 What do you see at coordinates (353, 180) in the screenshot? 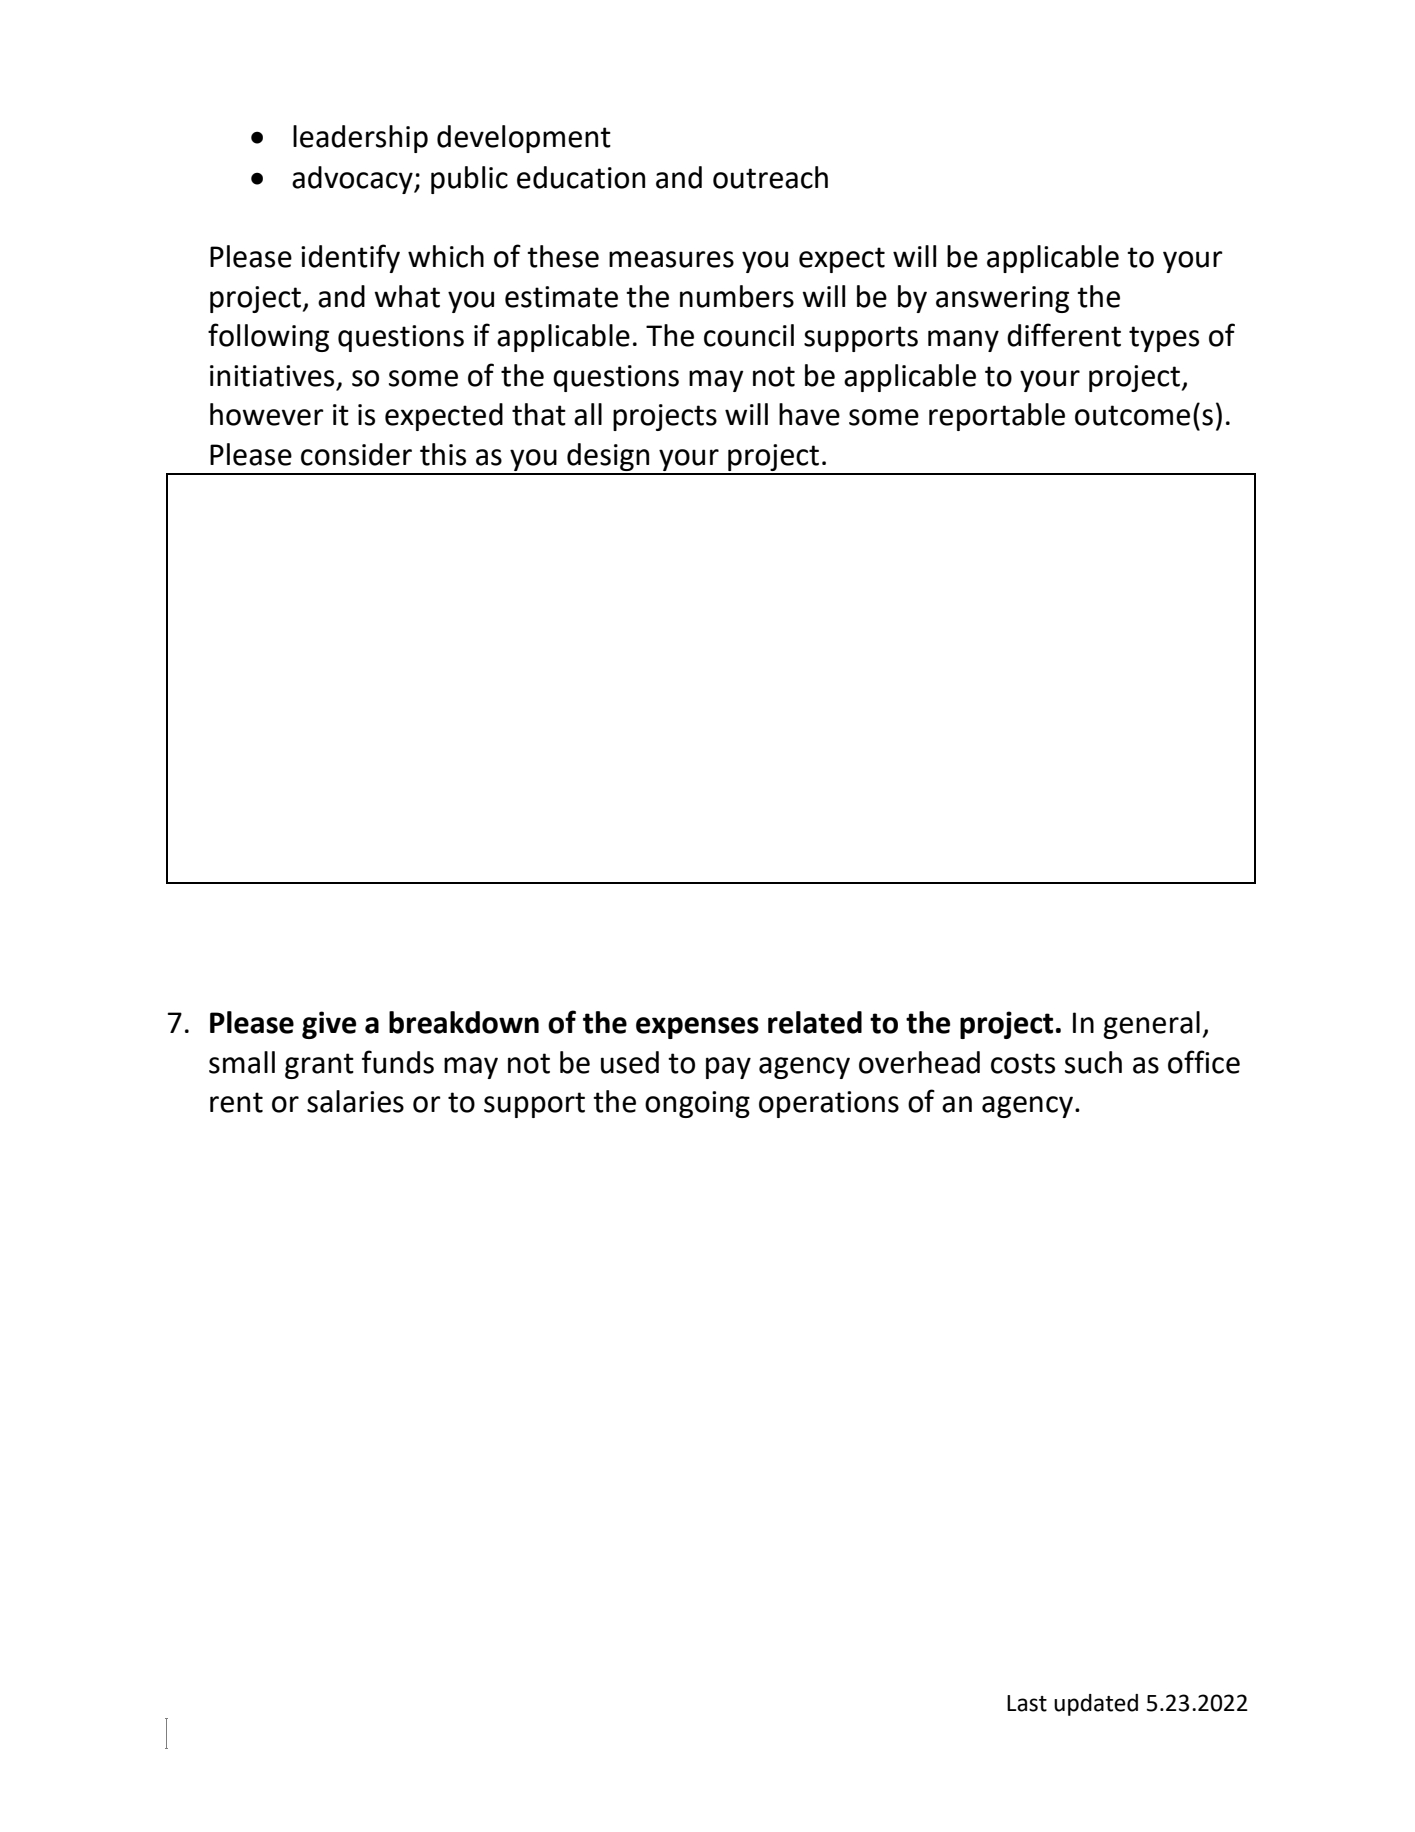
I see `advocacy` at bounding box center [353, 180].
